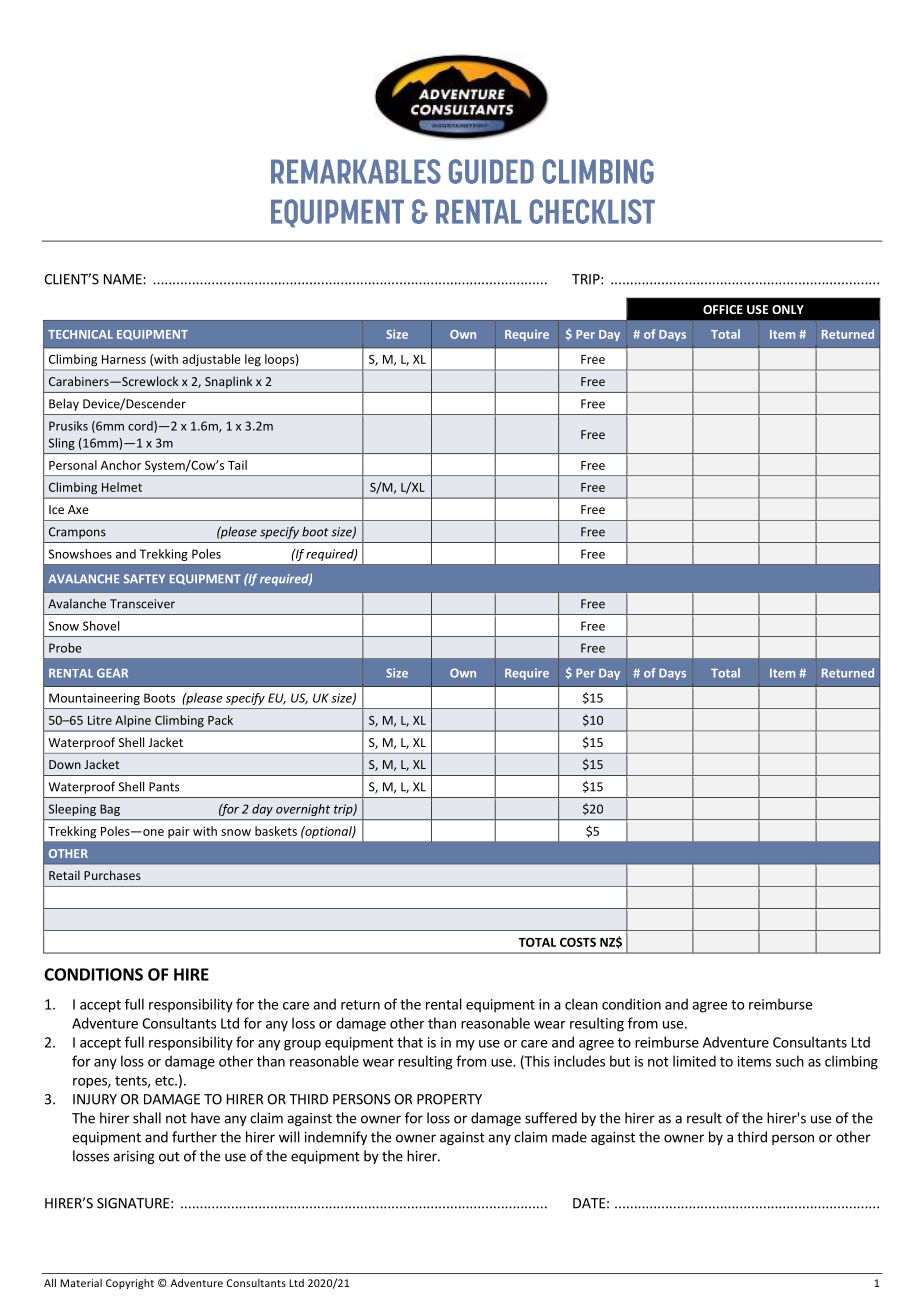 The height and width of the screenshot is (1308, 924). Describe the element at coordinates (144, 578) in the screenshot. I see `SAFTEY` at that location.
